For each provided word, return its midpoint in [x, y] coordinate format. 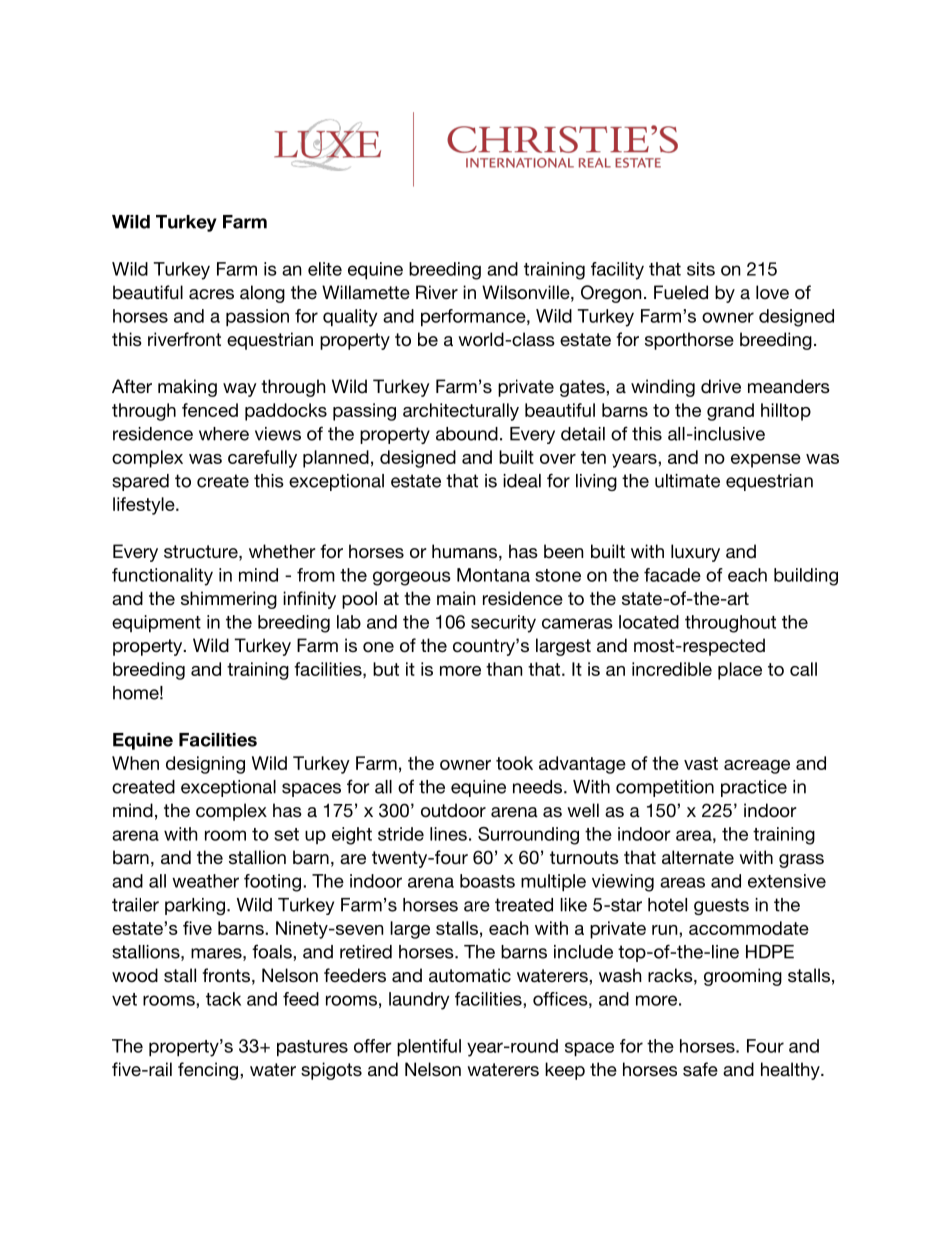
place [740, 671]
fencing [209, 1071]
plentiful [429, 1048]
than [504, 669]
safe [700, 1069]
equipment [156, 624]
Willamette [366, 292]
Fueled [681, 292]
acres [211, 294]
